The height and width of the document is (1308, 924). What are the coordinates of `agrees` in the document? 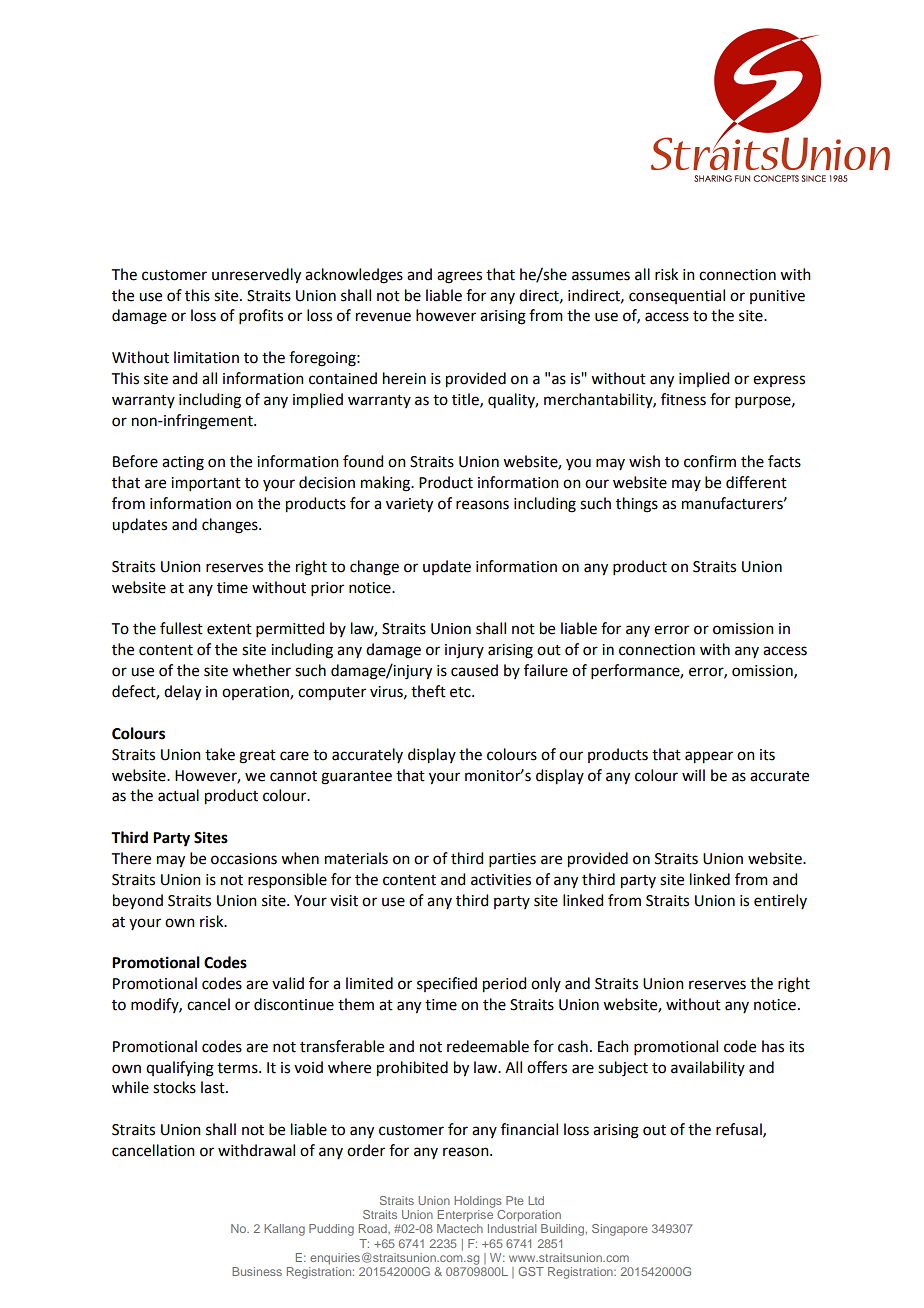 It's located at (459, 277).
